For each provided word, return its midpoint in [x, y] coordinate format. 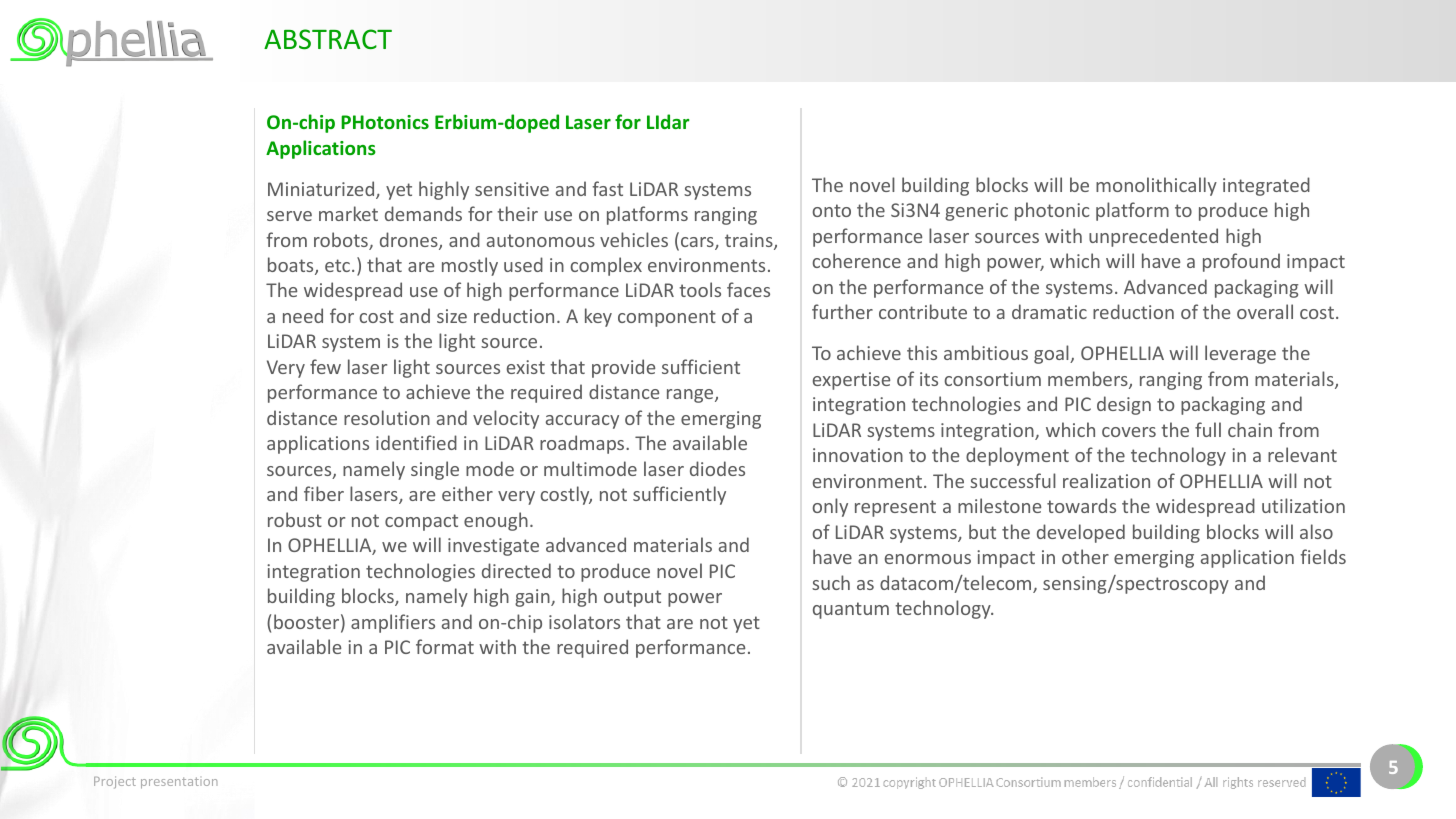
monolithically [1156, 186]
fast [607, 188]
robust [295, 519]
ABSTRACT [328, 39]
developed [1081, 533]
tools [700, 289]
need [303, 315]
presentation [179, 783]
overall [1265, 311]
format [445, 646]
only [830, 507]
